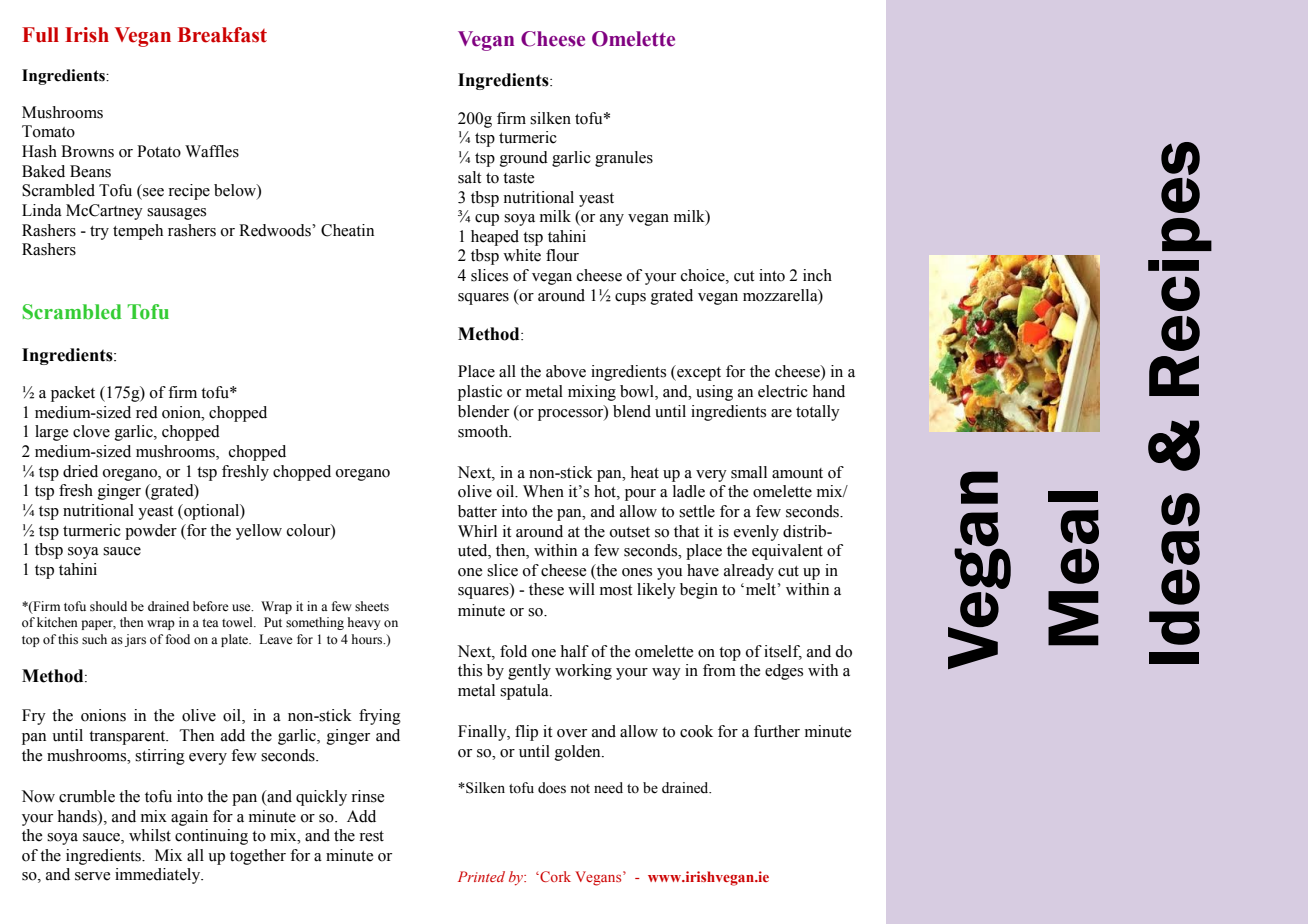  Describe the element at coordinates (138, 232) in the screenshot. I see `tempeh` at that location.
